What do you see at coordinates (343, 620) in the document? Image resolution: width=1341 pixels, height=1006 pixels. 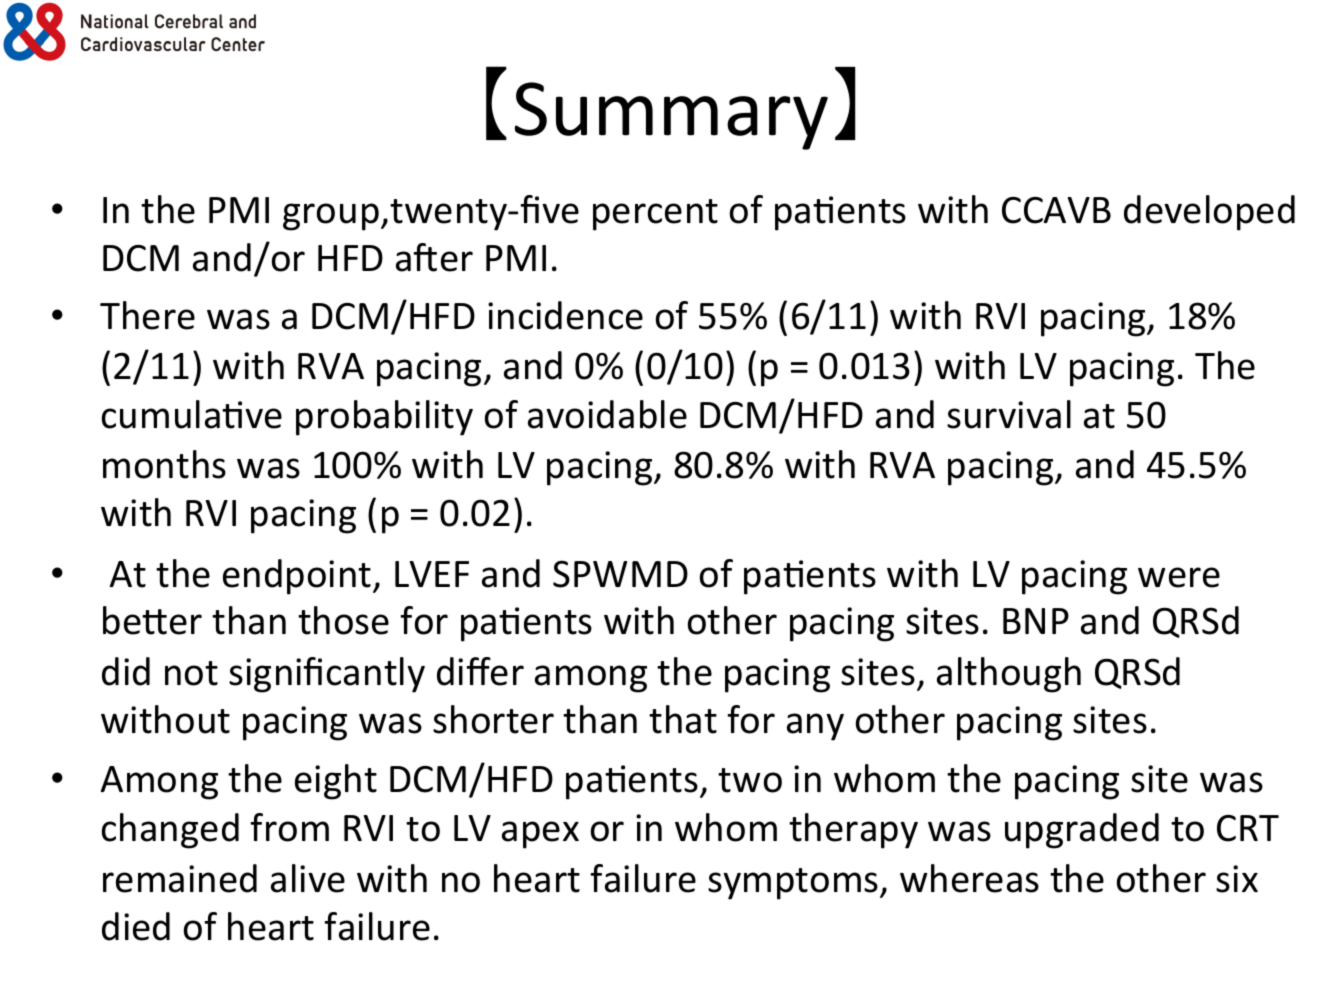 I see `those` at bounding box center [343, 620].
